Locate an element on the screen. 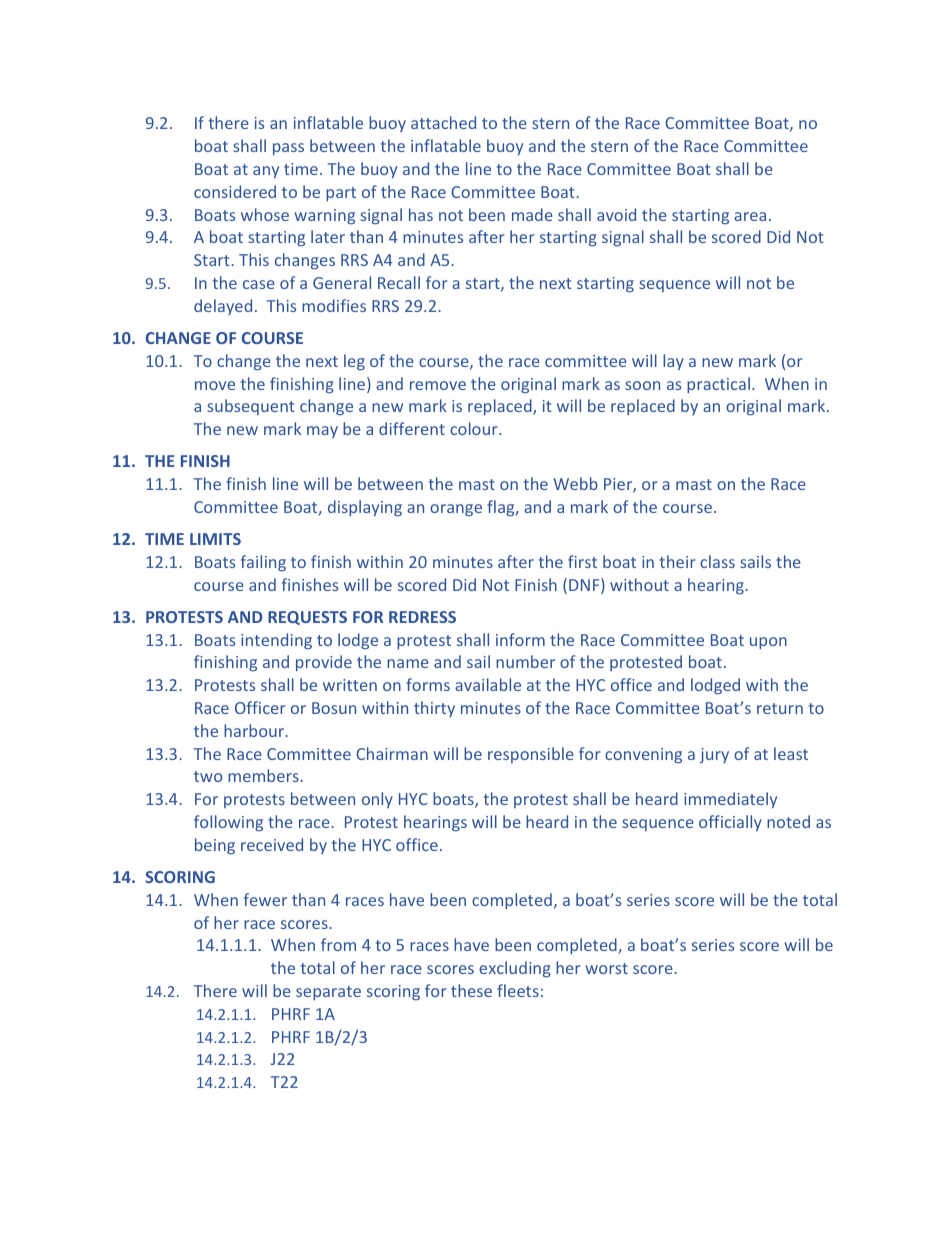 The height and width of the screenshot is (1233, 952). excluding is located at coordinates (515, 969).
